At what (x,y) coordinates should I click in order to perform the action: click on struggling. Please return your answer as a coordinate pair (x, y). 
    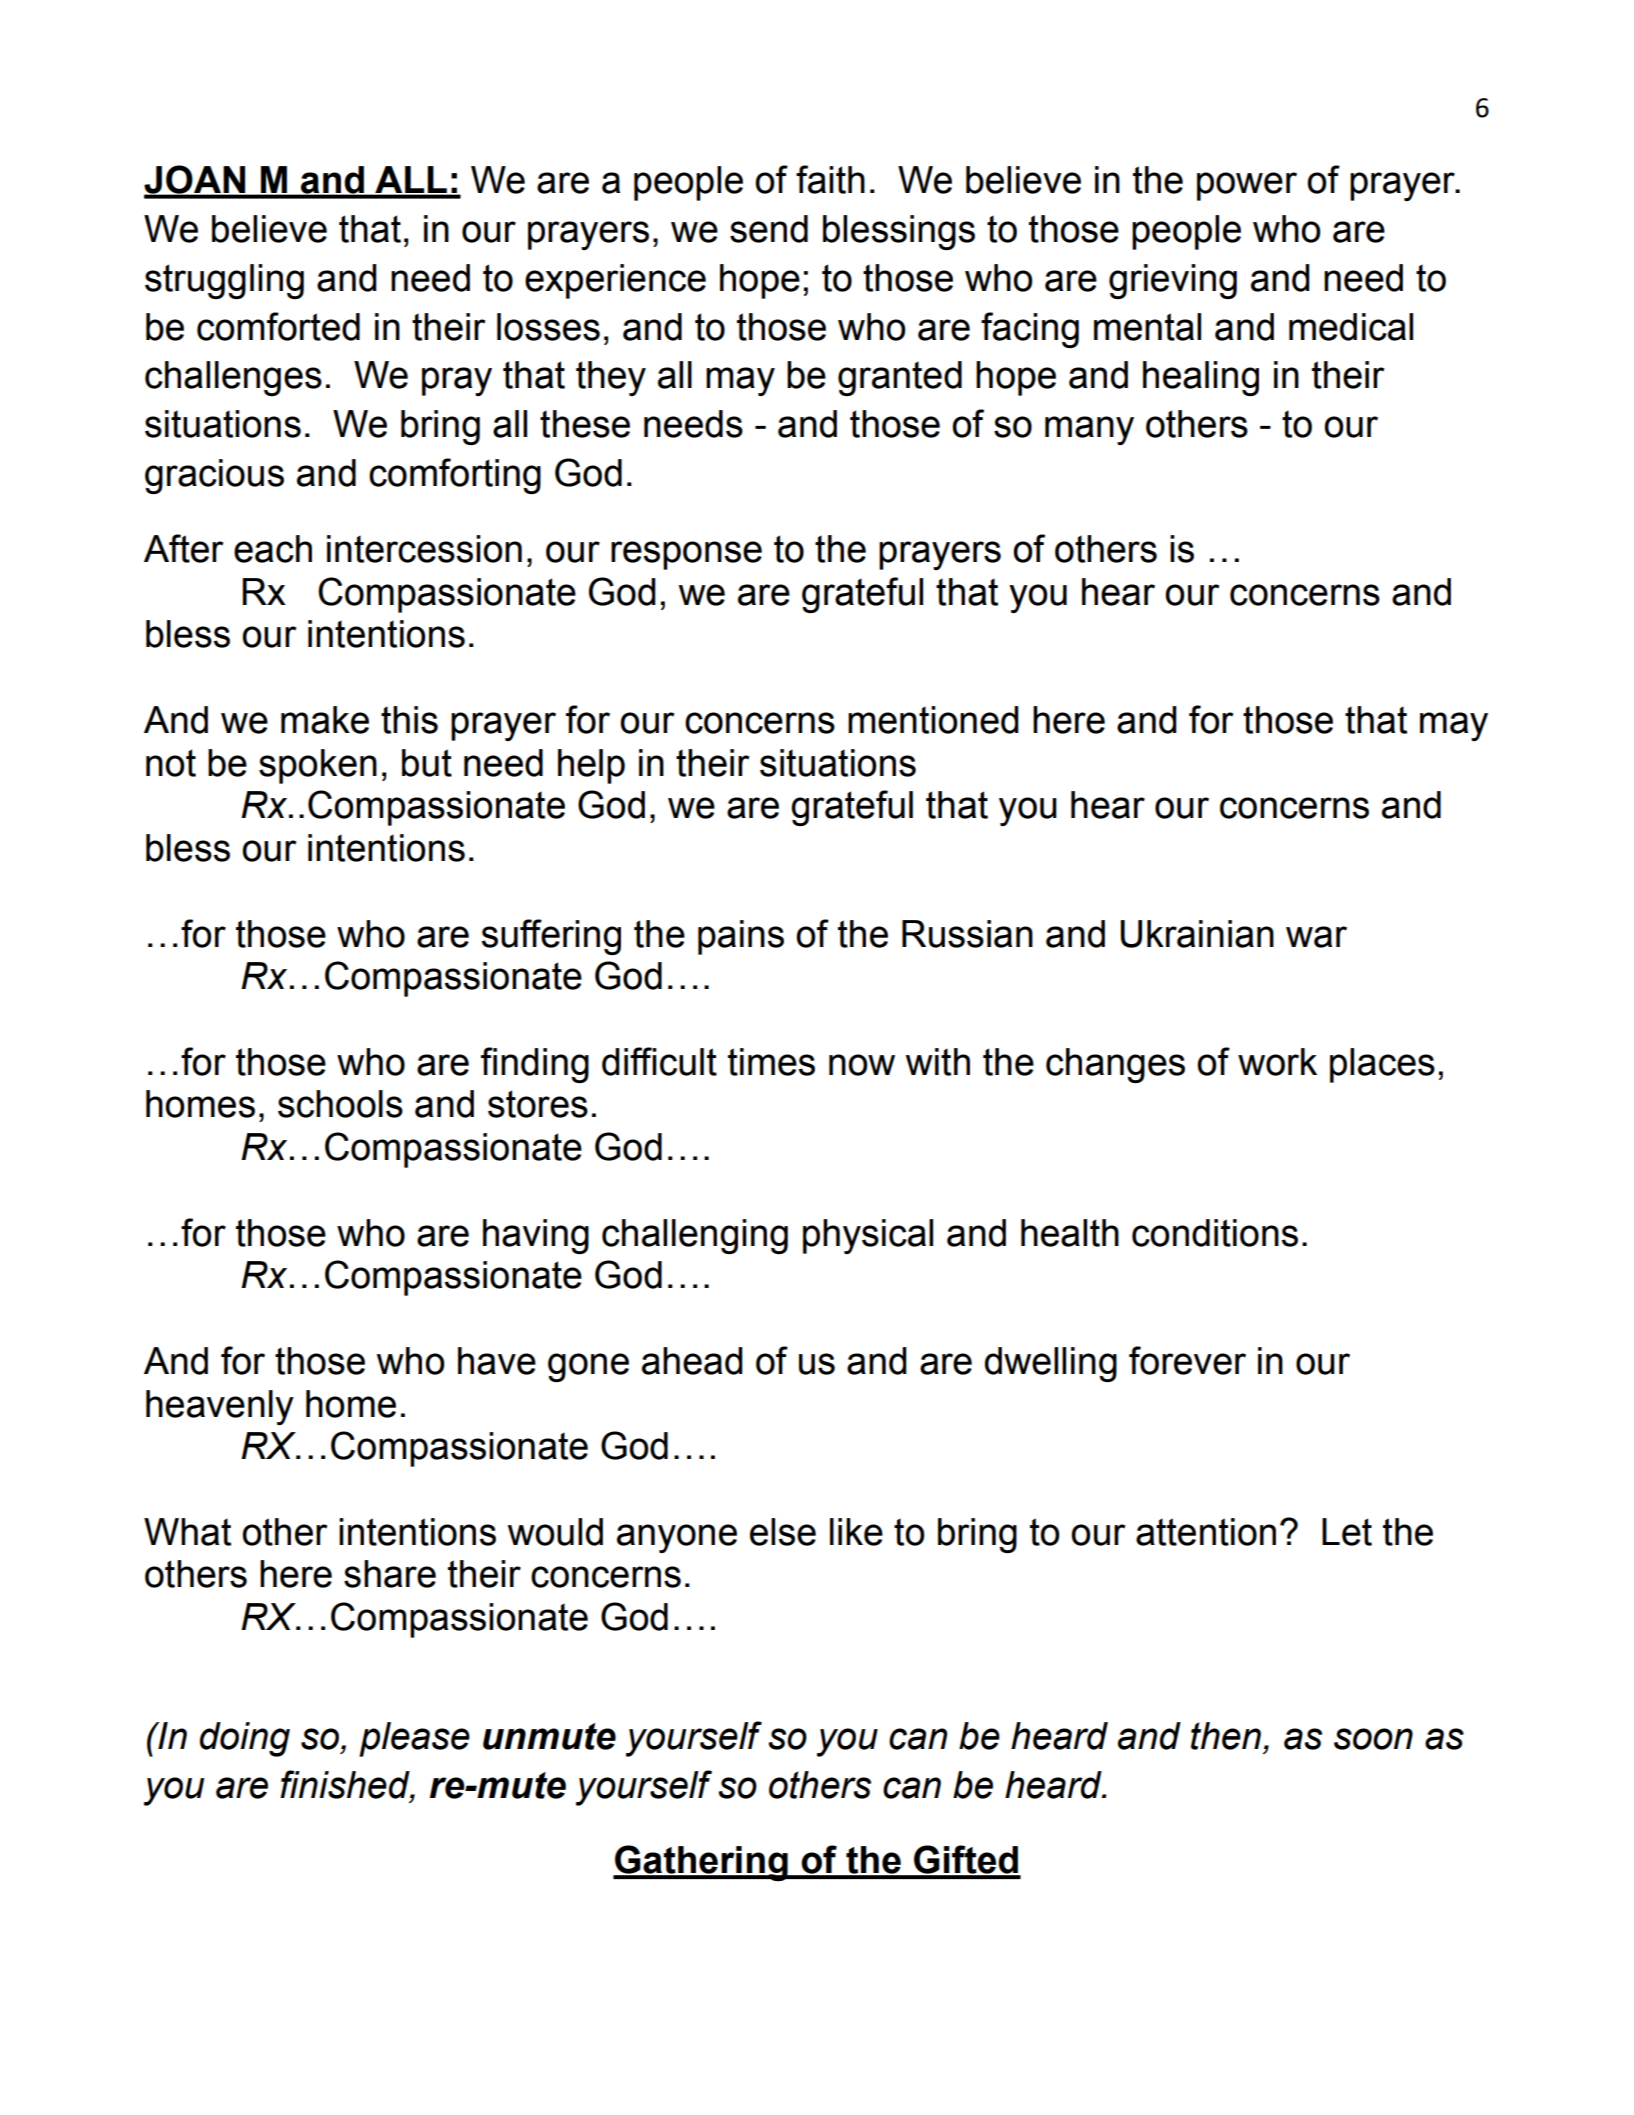
    Looking at the image, I should click on (224, 281).
